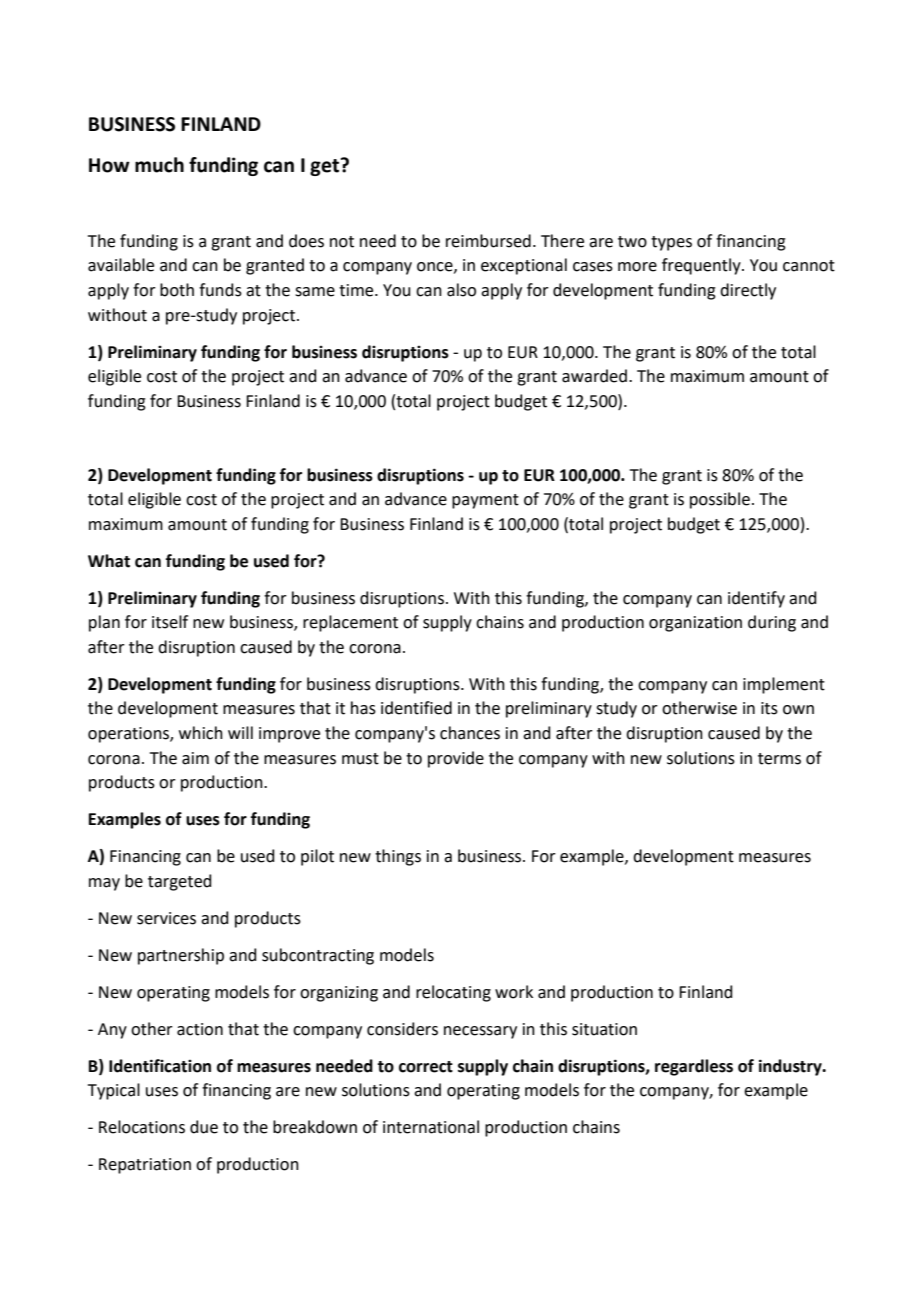  What do you see at coordinates (431, 1127) in the screenshot?
I see `international` at bounding box center [431, 1127].
